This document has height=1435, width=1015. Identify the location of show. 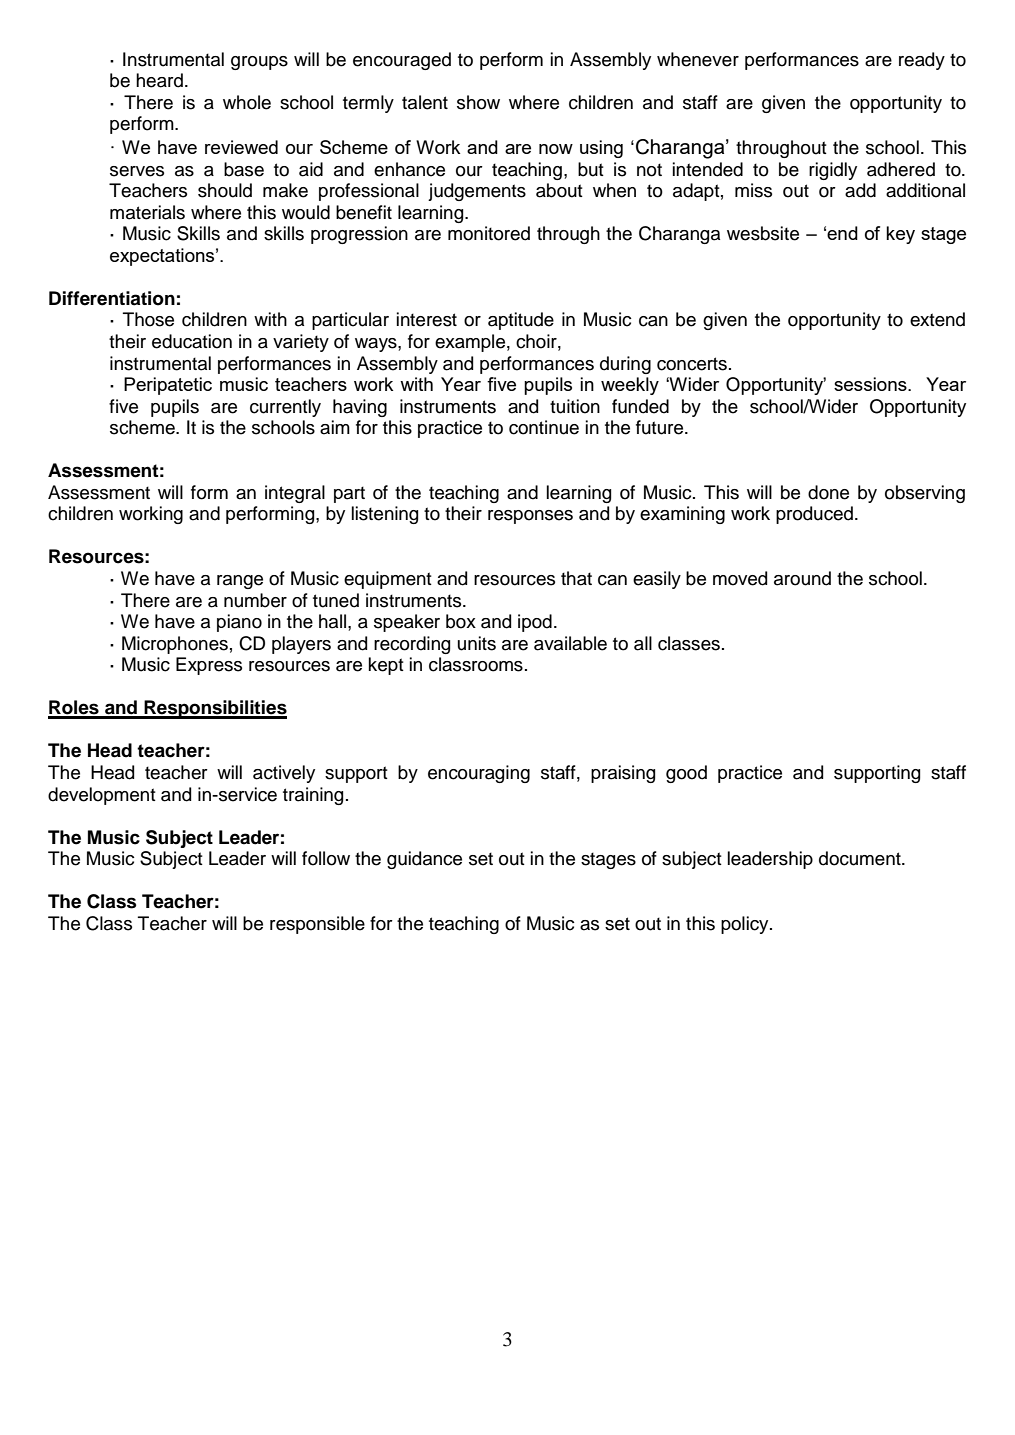
(478, 102).
